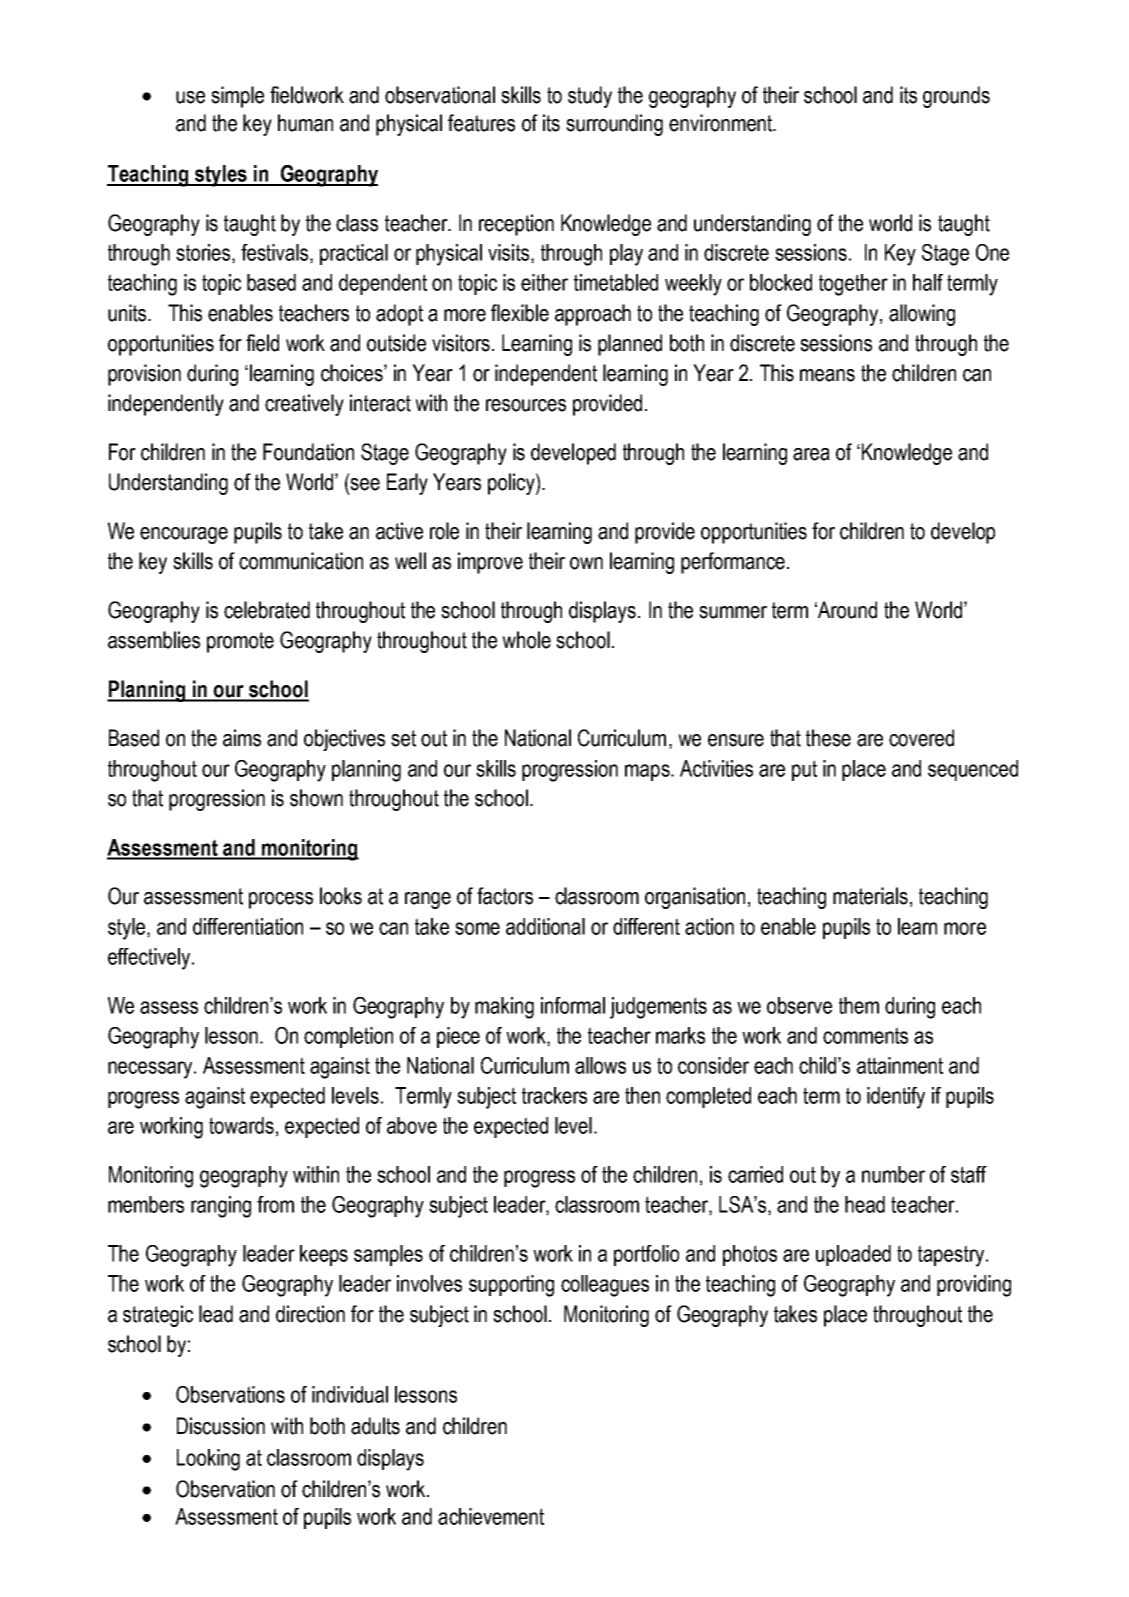 This screenshot has height=1597, width=1129. I want to click on covered, so click(921, 738).
